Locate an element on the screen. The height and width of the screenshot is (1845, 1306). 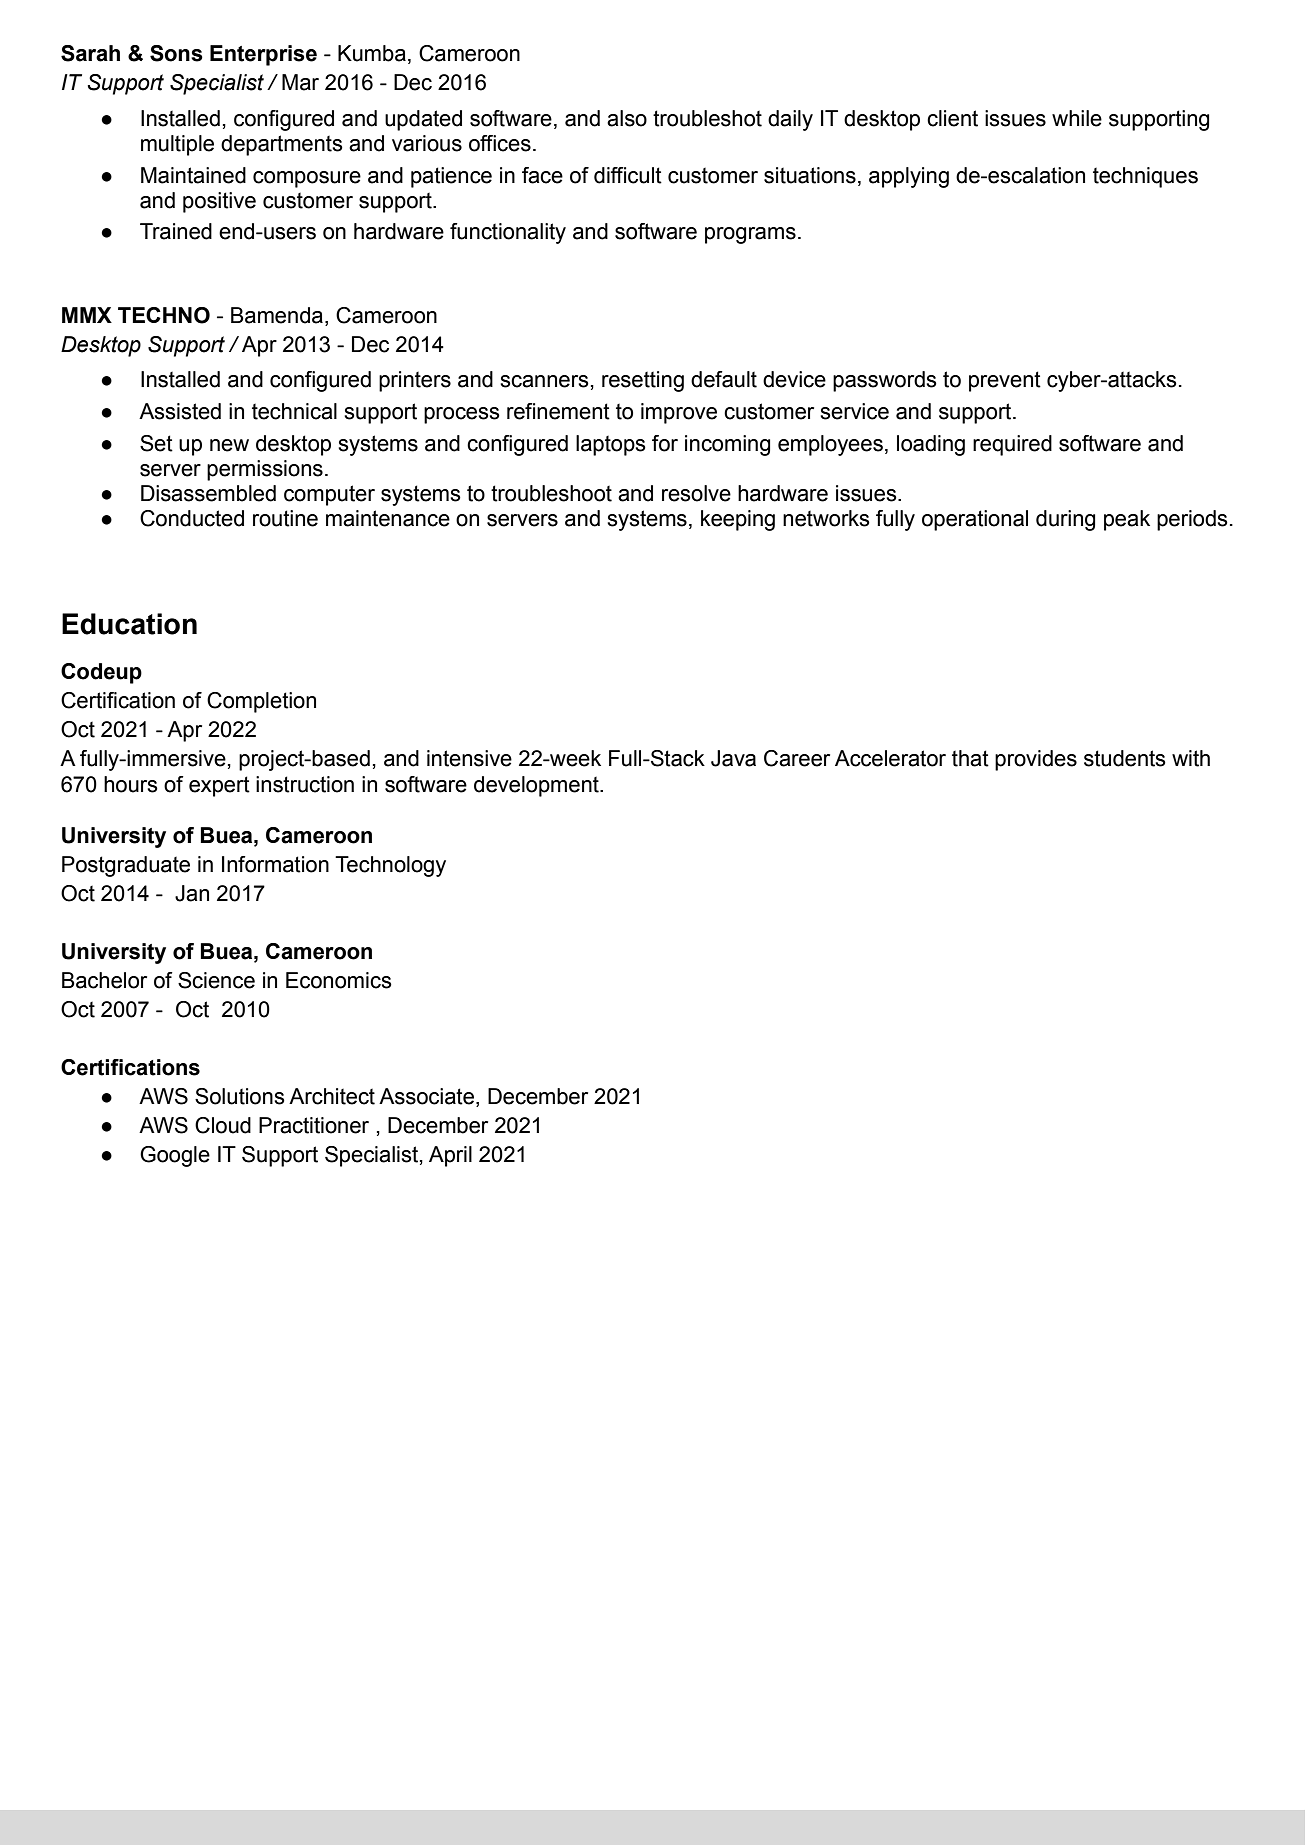
provides is located at coordinates (1036, 760).
